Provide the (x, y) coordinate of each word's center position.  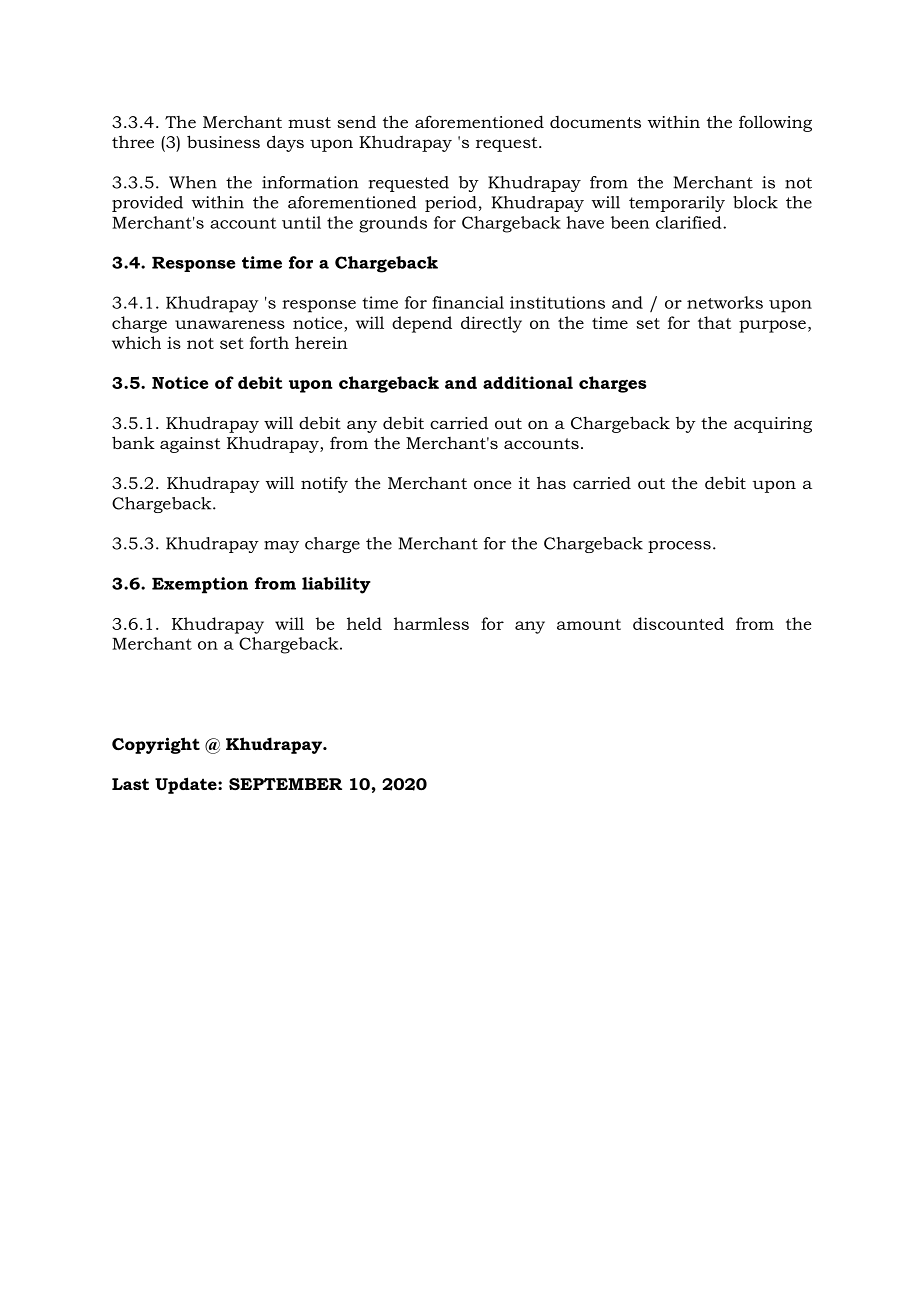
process (679, 547)
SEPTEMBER (285, 784)
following (775, 123)
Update (187, 785)
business (223, 141)
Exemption (200, 585)
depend (422, 324)
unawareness (230, 324)
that (714, 322)
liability (336, 585)
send (356, 121)
